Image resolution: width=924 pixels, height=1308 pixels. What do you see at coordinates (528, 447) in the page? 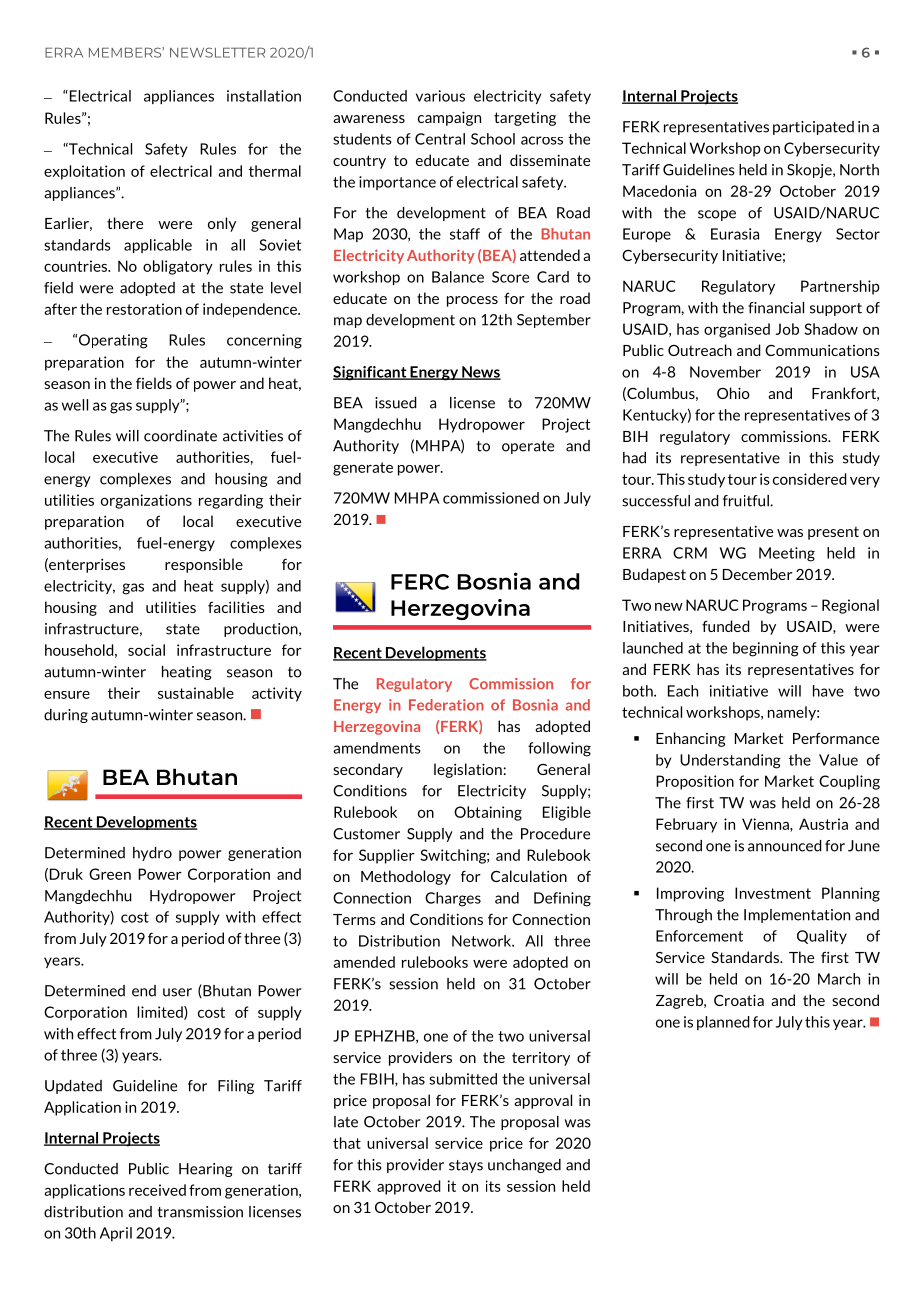
I see `operate` at bounding box center [528, 447].
